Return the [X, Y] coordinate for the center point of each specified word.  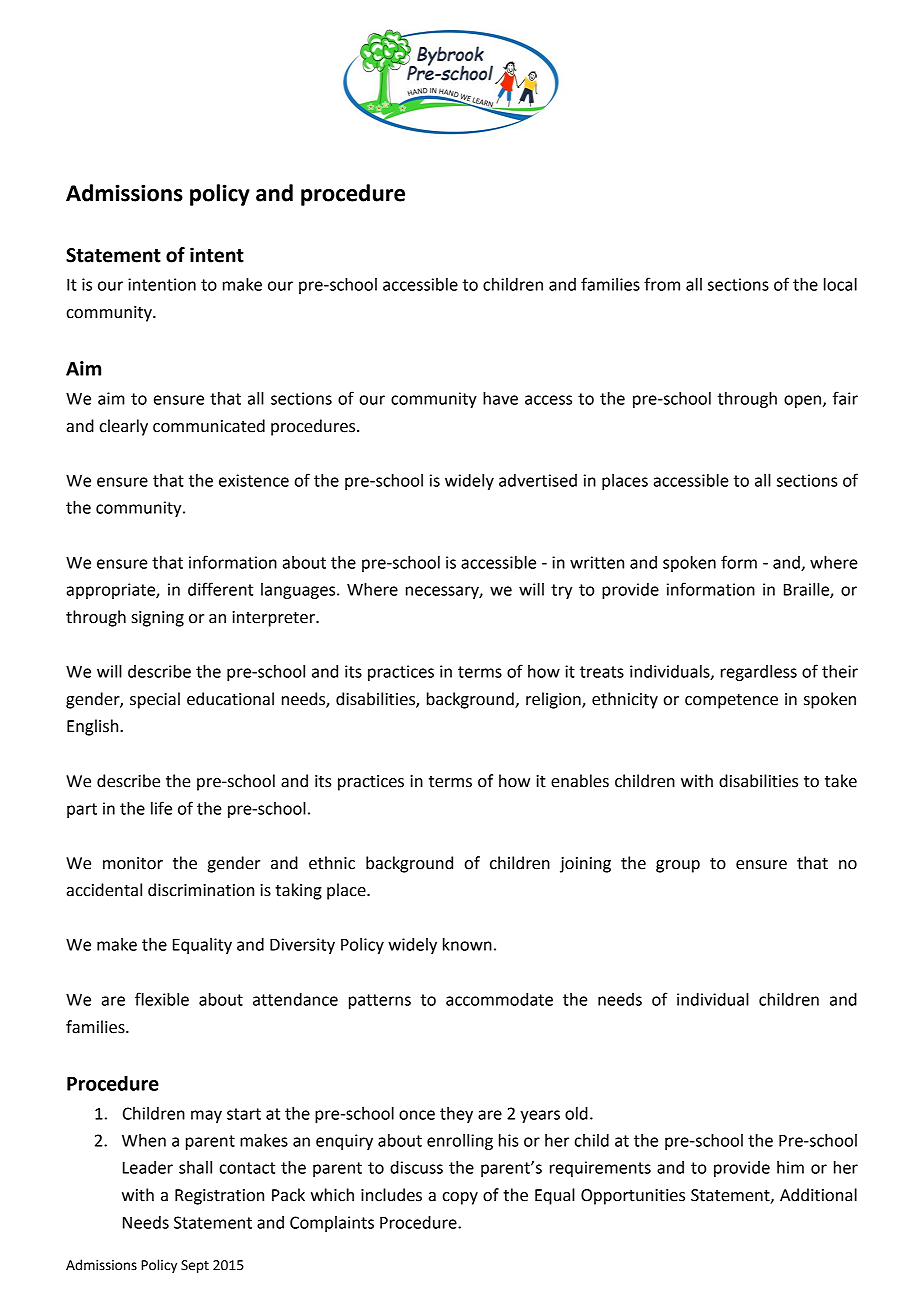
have [500, 398]
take [841, 781]
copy [460, 1198]
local [840, 284]
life [161, 808]
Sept [195, 1266]
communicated [209, 426]
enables [580, 781]
